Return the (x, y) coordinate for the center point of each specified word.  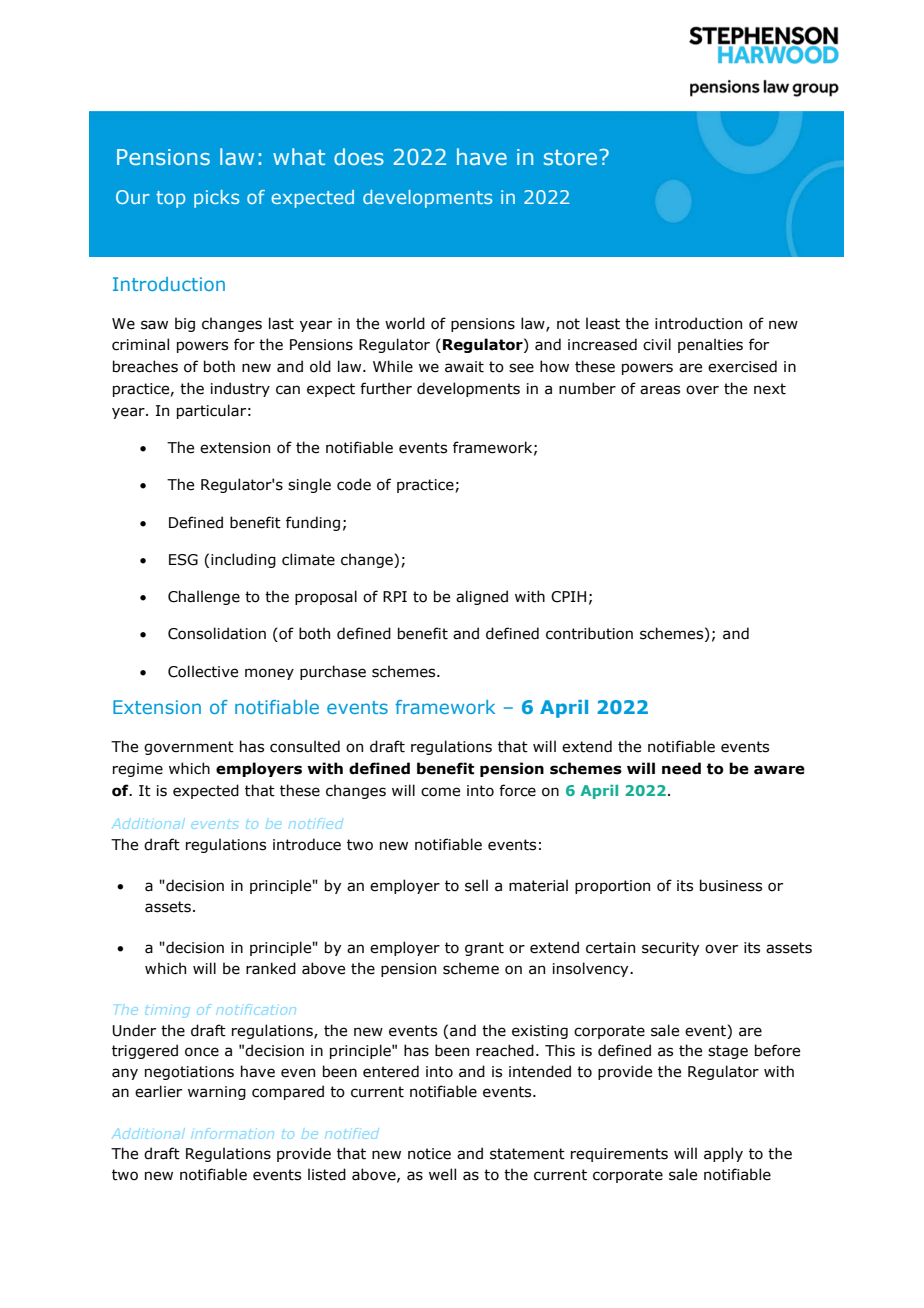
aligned (482, 597)
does (359, 156)
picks (216, 199)
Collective (203, 671)
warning (217, 1093)
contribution (589, 633)
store (570, 157)
